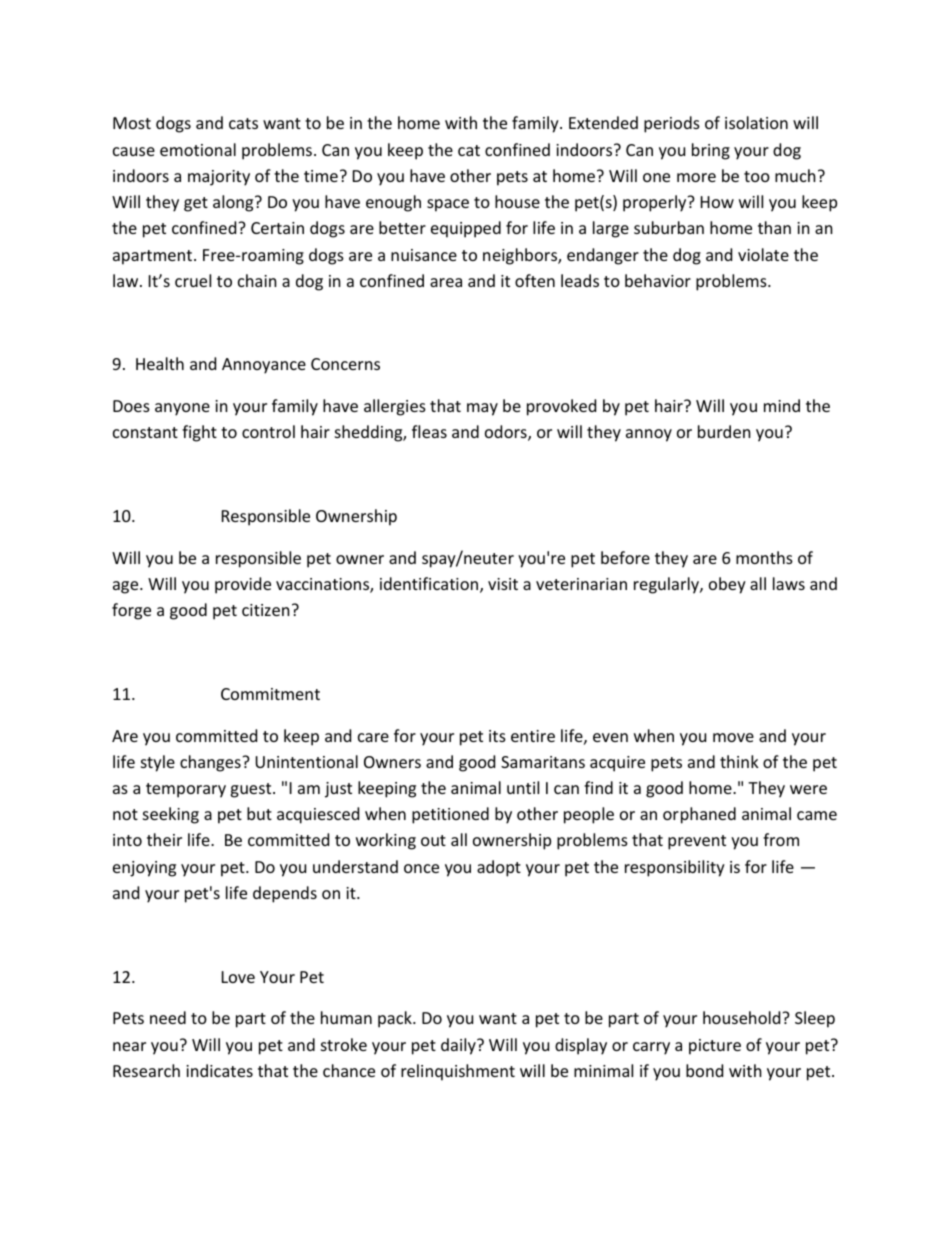 The image size is (952, 1233). I want to click on picture, so click(715, 1047).
